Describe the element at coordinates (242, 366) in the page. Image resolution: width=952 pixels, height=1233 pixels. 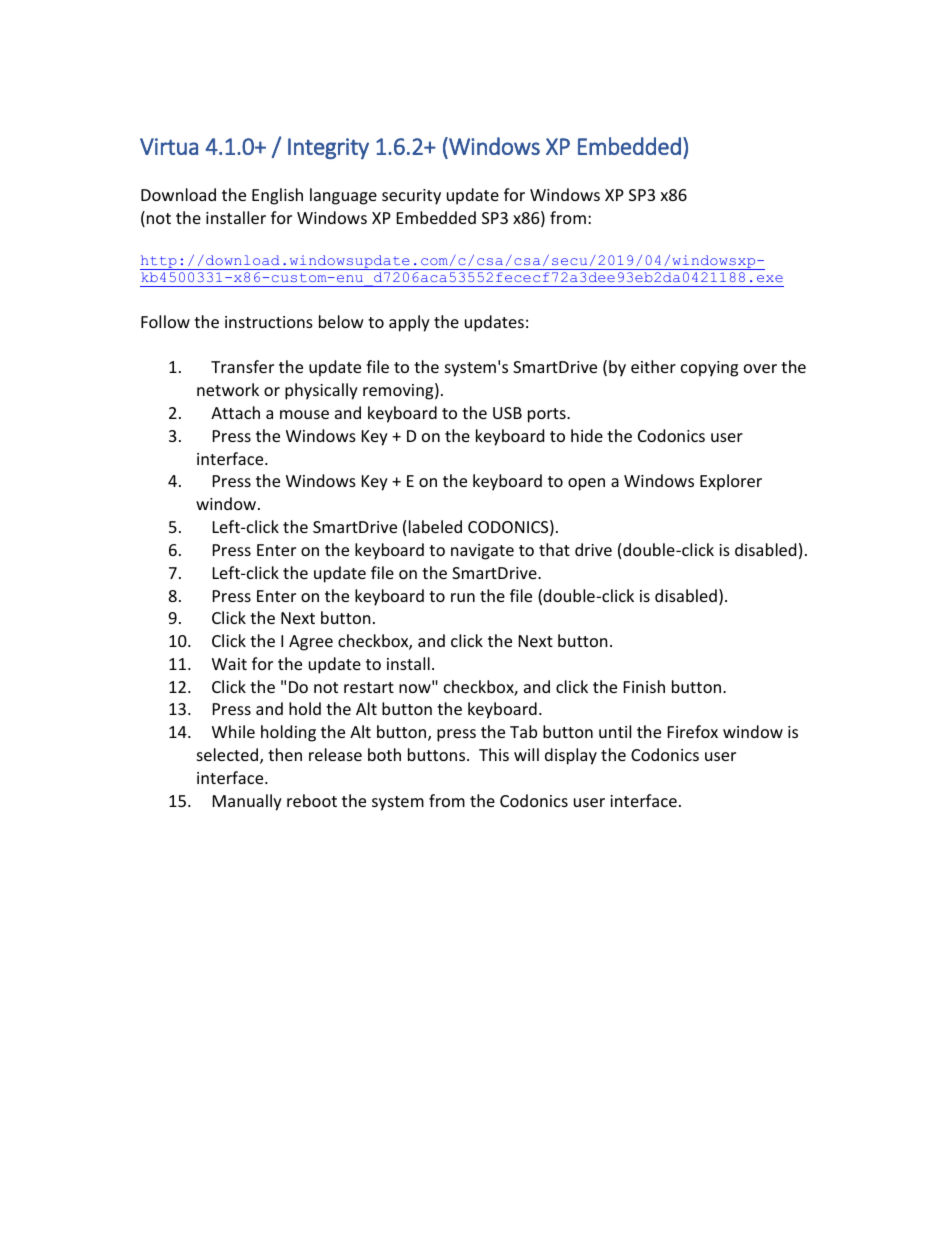
I see `Transfer` at that location.
